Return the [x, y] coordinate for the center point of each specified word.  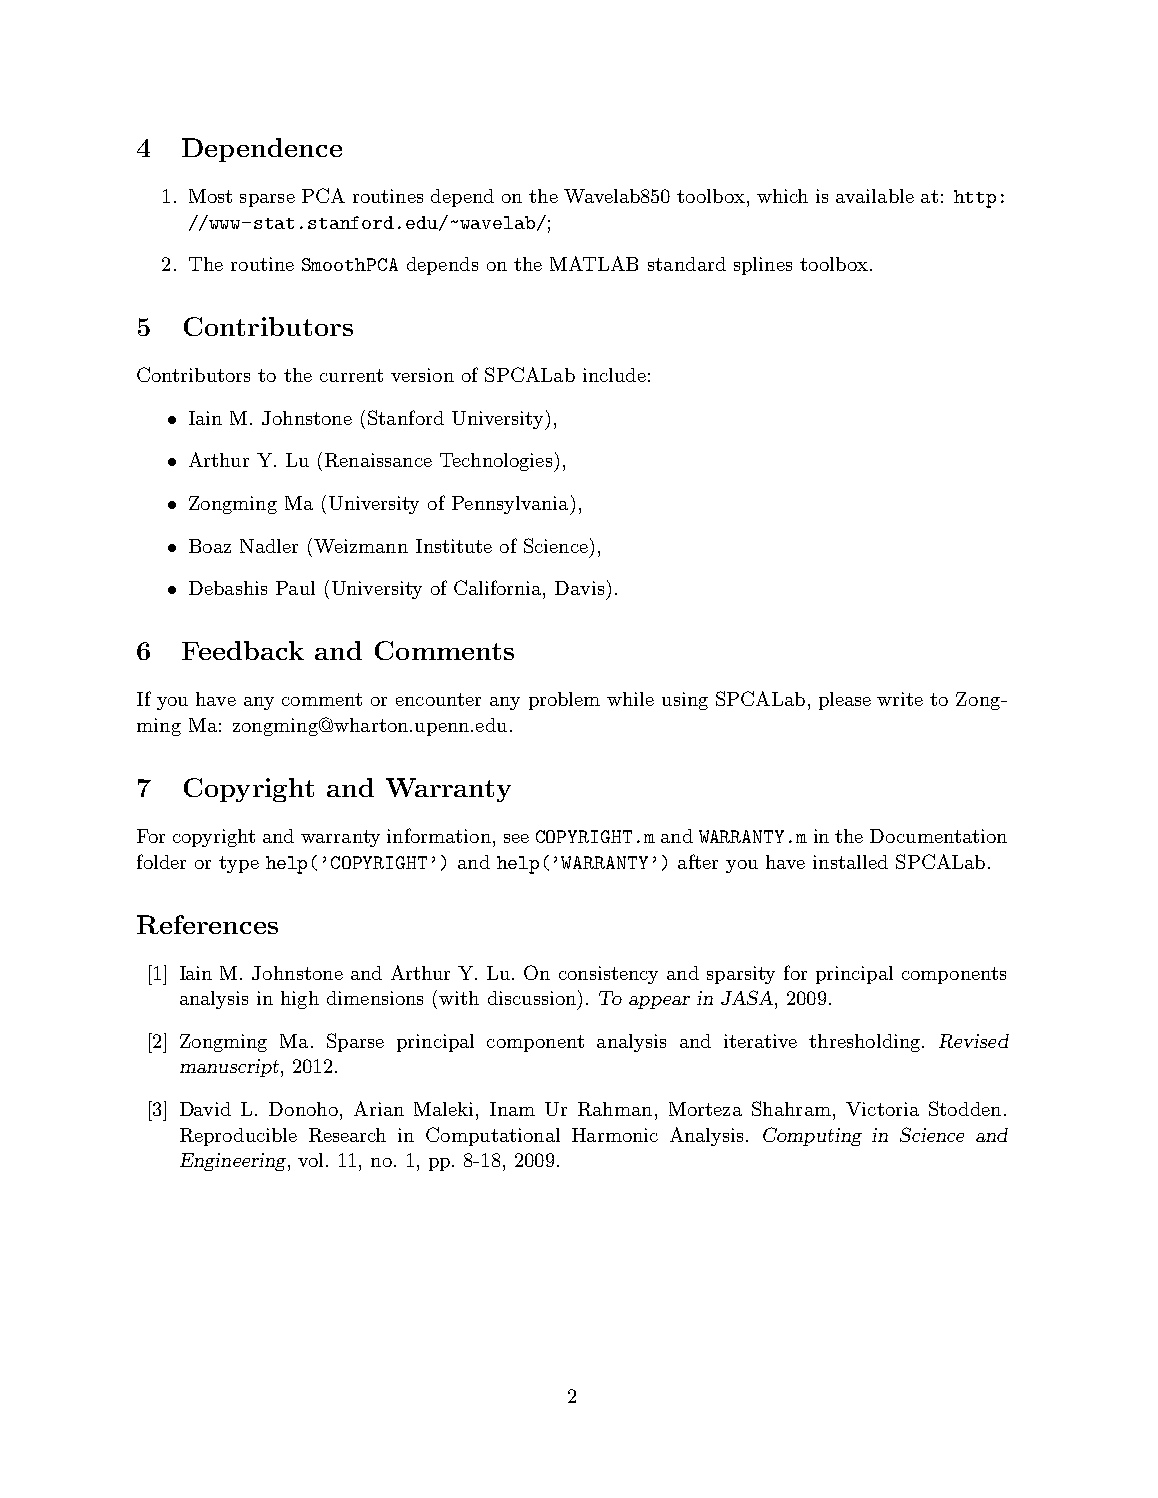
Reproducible [238, 1137]
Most [210, 196]
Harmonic [615, 1135]
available [875, 196]
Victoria [882, 1109]
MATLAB [594, 263]
